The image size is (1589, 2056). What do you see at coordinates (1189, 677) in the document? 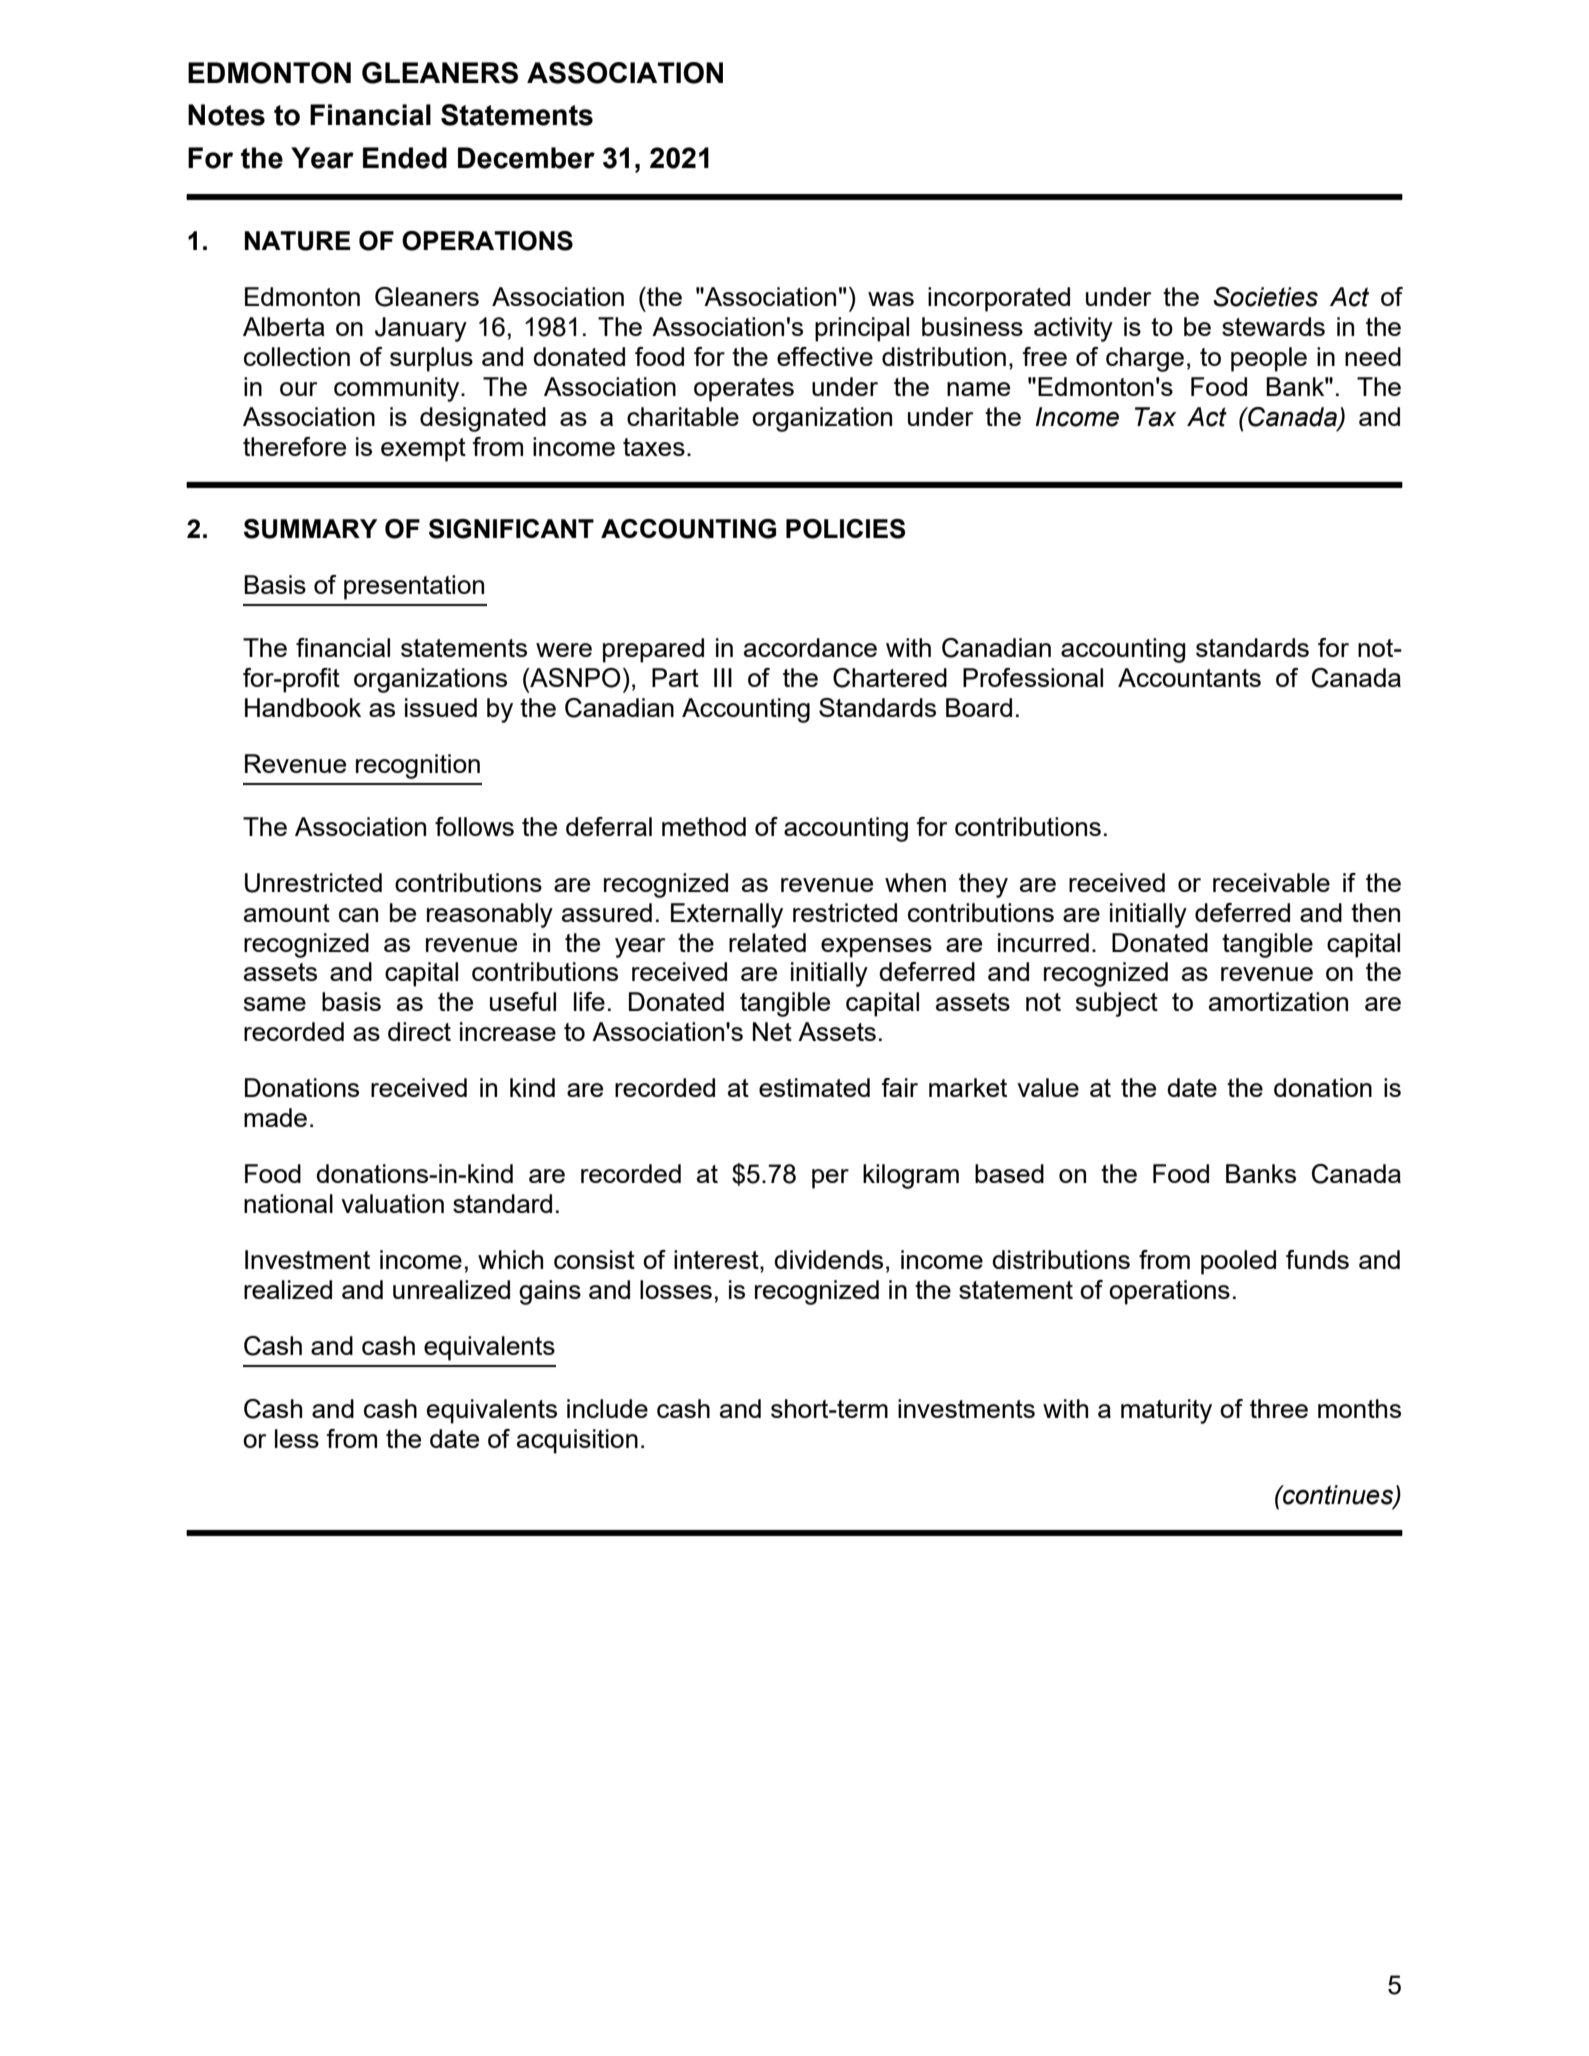
I see `Accountants` at bounding box center [1189, 677].
